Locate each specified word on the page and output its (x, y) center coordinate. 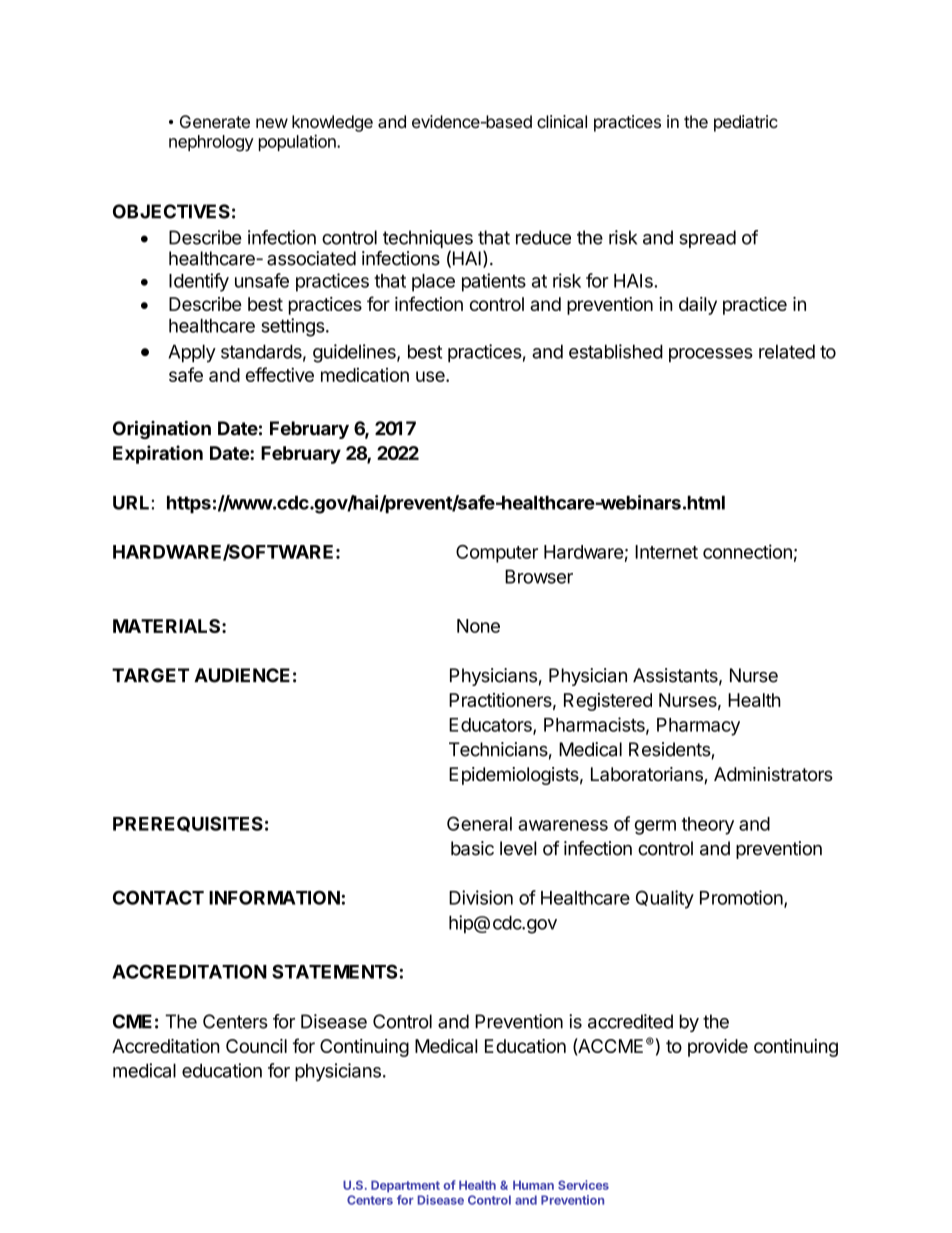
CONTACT (158, 897)
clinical (562, 121)
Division (481, 897)
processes (711, 355)
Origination (162, 430)
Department (405, 1186)
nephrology (211, 143)
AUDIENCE (242, 675)
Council (256, 1046)
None (478, 626)
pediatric (746, 123)
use (431, 376)
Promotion (741, 897)
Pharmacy (698, 727)
